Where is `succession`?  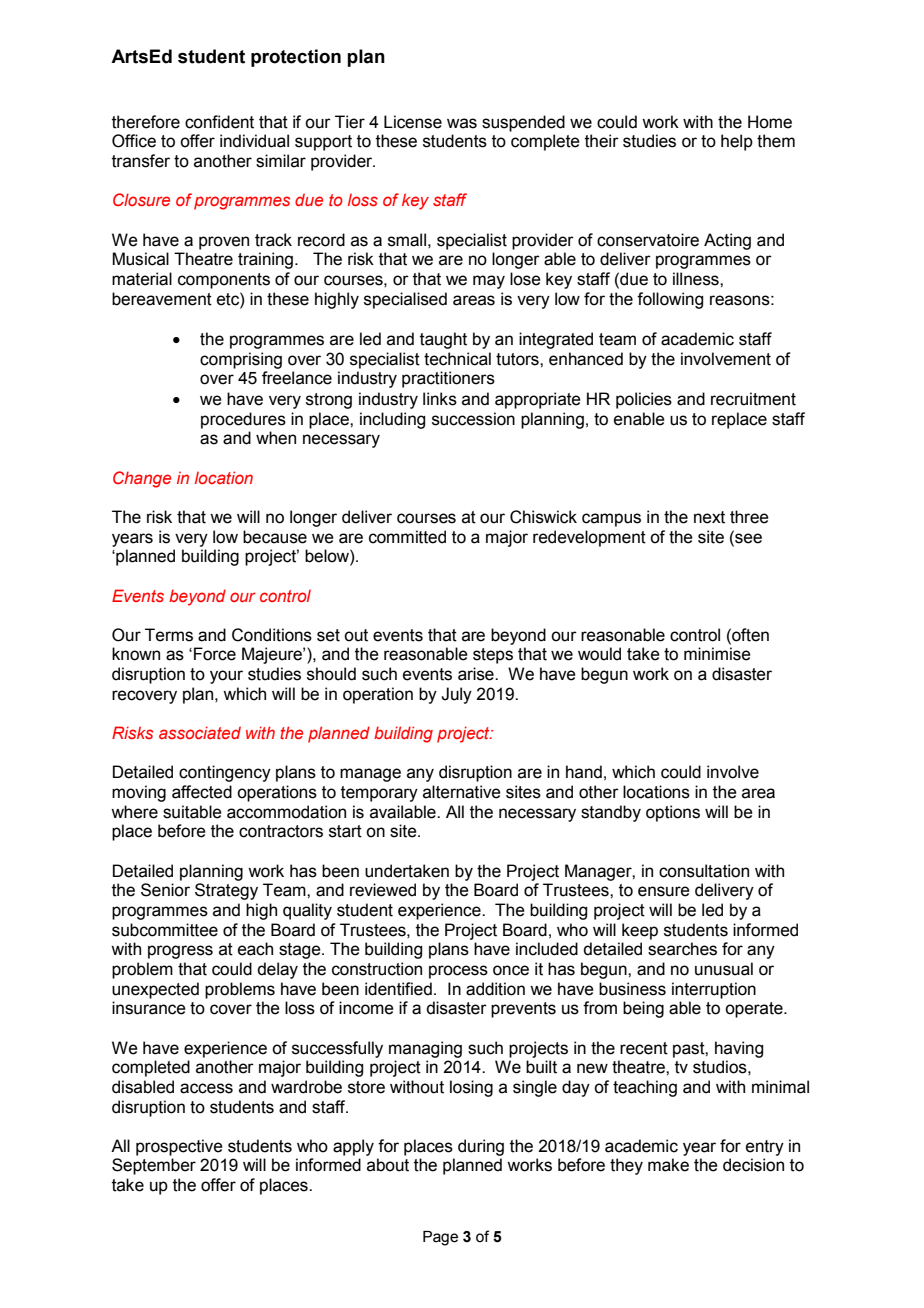 succession is located at coordinates (473, 419).
